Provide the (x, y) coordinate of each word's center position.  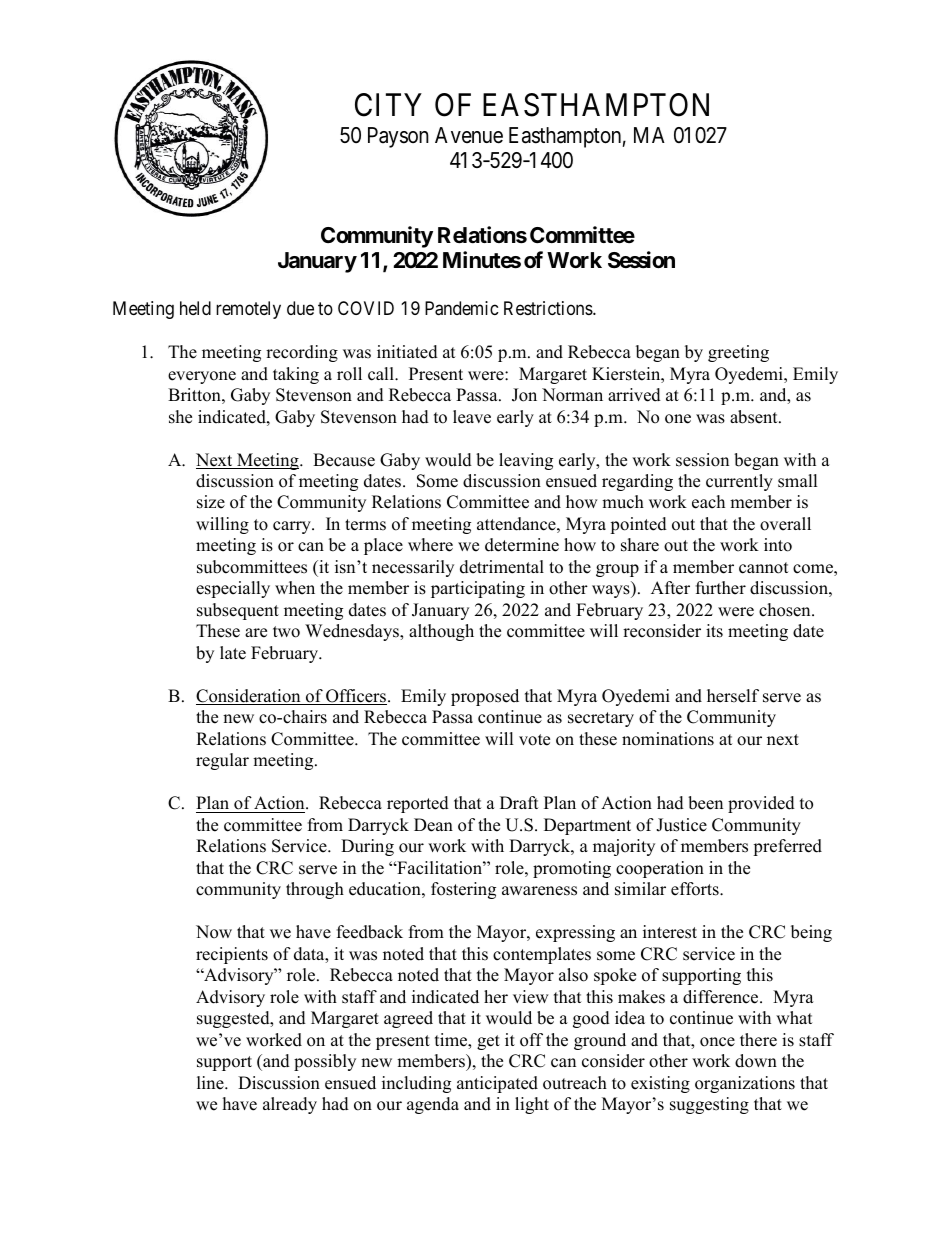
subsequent (238, 611)
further (721, 588)
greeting (738, 353)
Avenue (469, 135)
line (211, 1083)
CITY (388, 105)
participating (478, 589)
